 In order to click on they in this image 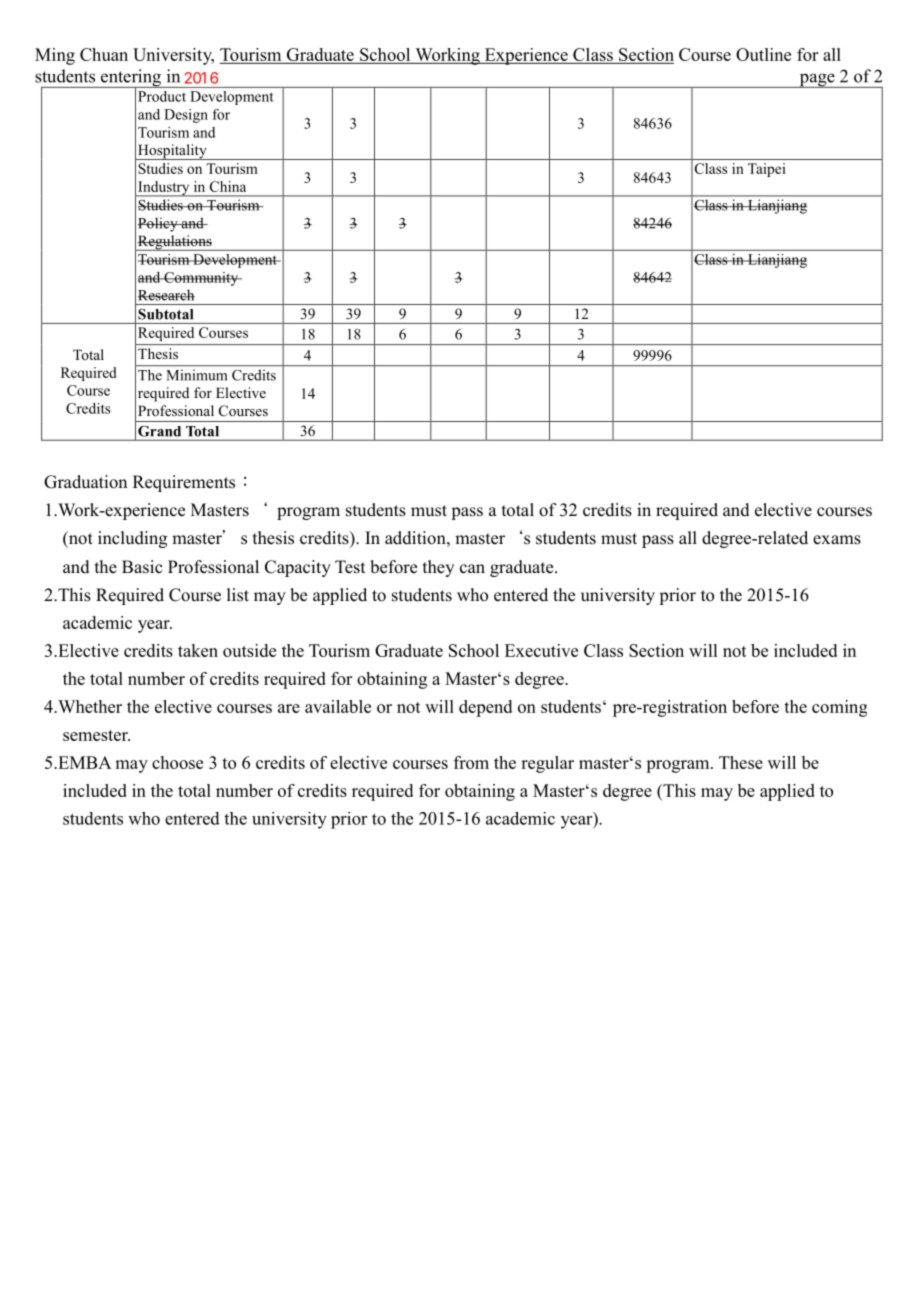, I will do `click(438, 568)`.
